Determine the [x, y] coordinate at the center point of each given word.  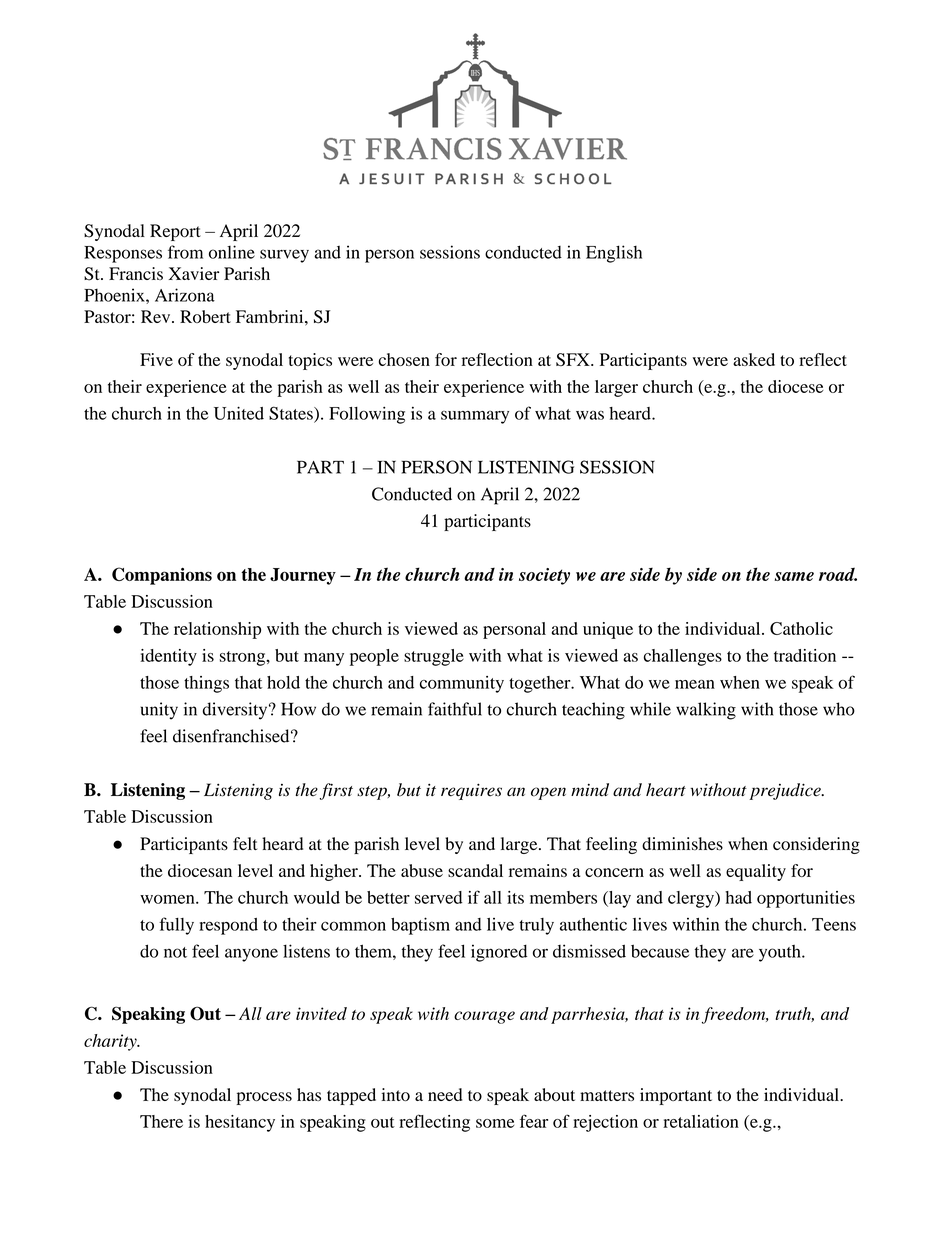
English [614, 254]
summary [475, 417]
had [738, 897]
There [161, 1121]
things [206, 684]
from [185, 252]
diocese [796, 386]
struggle [434, 657]
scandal [475, 870]
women [168, 899]
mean [695, 684]
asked [754, 359]
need [445, 1094]
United [239, 413]
